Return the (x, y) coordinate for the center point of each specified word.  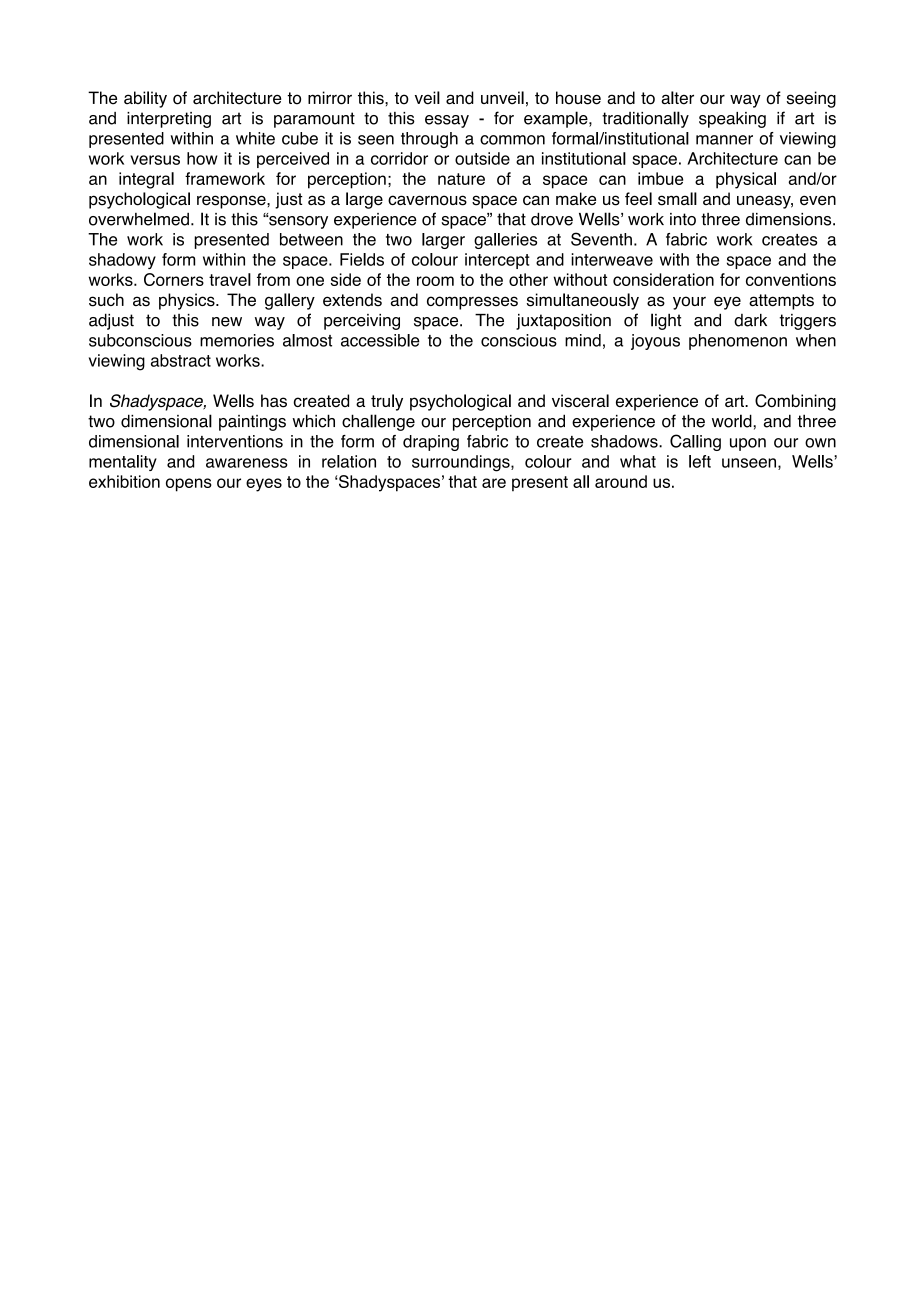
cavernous (427, 200)
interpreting (169, 120)
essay (447, 121)
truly (387, 402)
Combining (795, 402)
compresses (472, 303)
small (677, 199)
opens (189, 485)
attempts (781, 302)
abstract (181, 360)
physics (188, 301)
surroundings (462, 463)
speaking (732, 120)
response (232, 202)
